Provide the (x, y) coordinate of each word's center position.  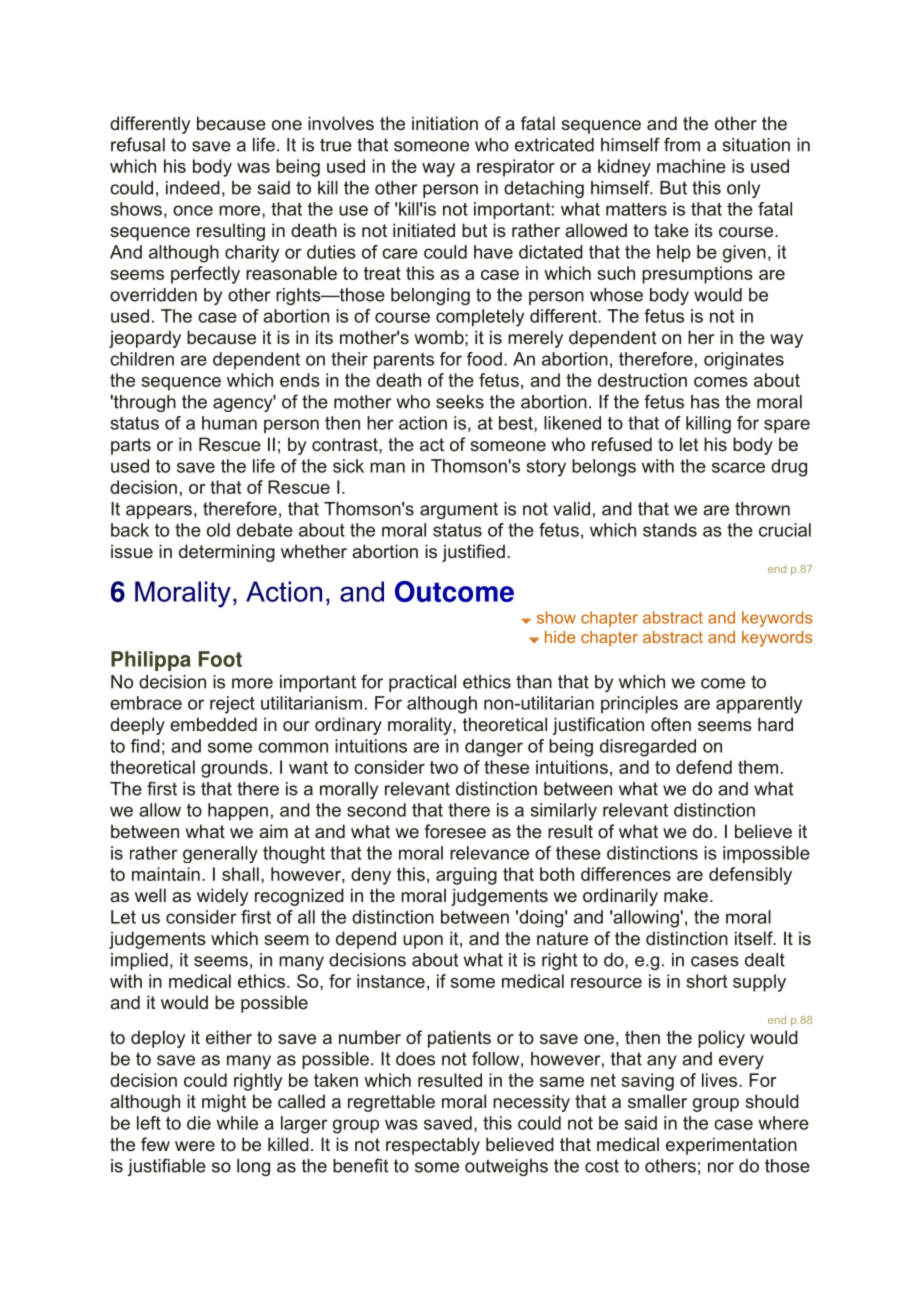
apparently (759, 705)
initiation (445, 123)
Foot (220, 659)
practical (422, 683)
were (195, 1146)
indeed (193, 188)
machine (691, 166)
